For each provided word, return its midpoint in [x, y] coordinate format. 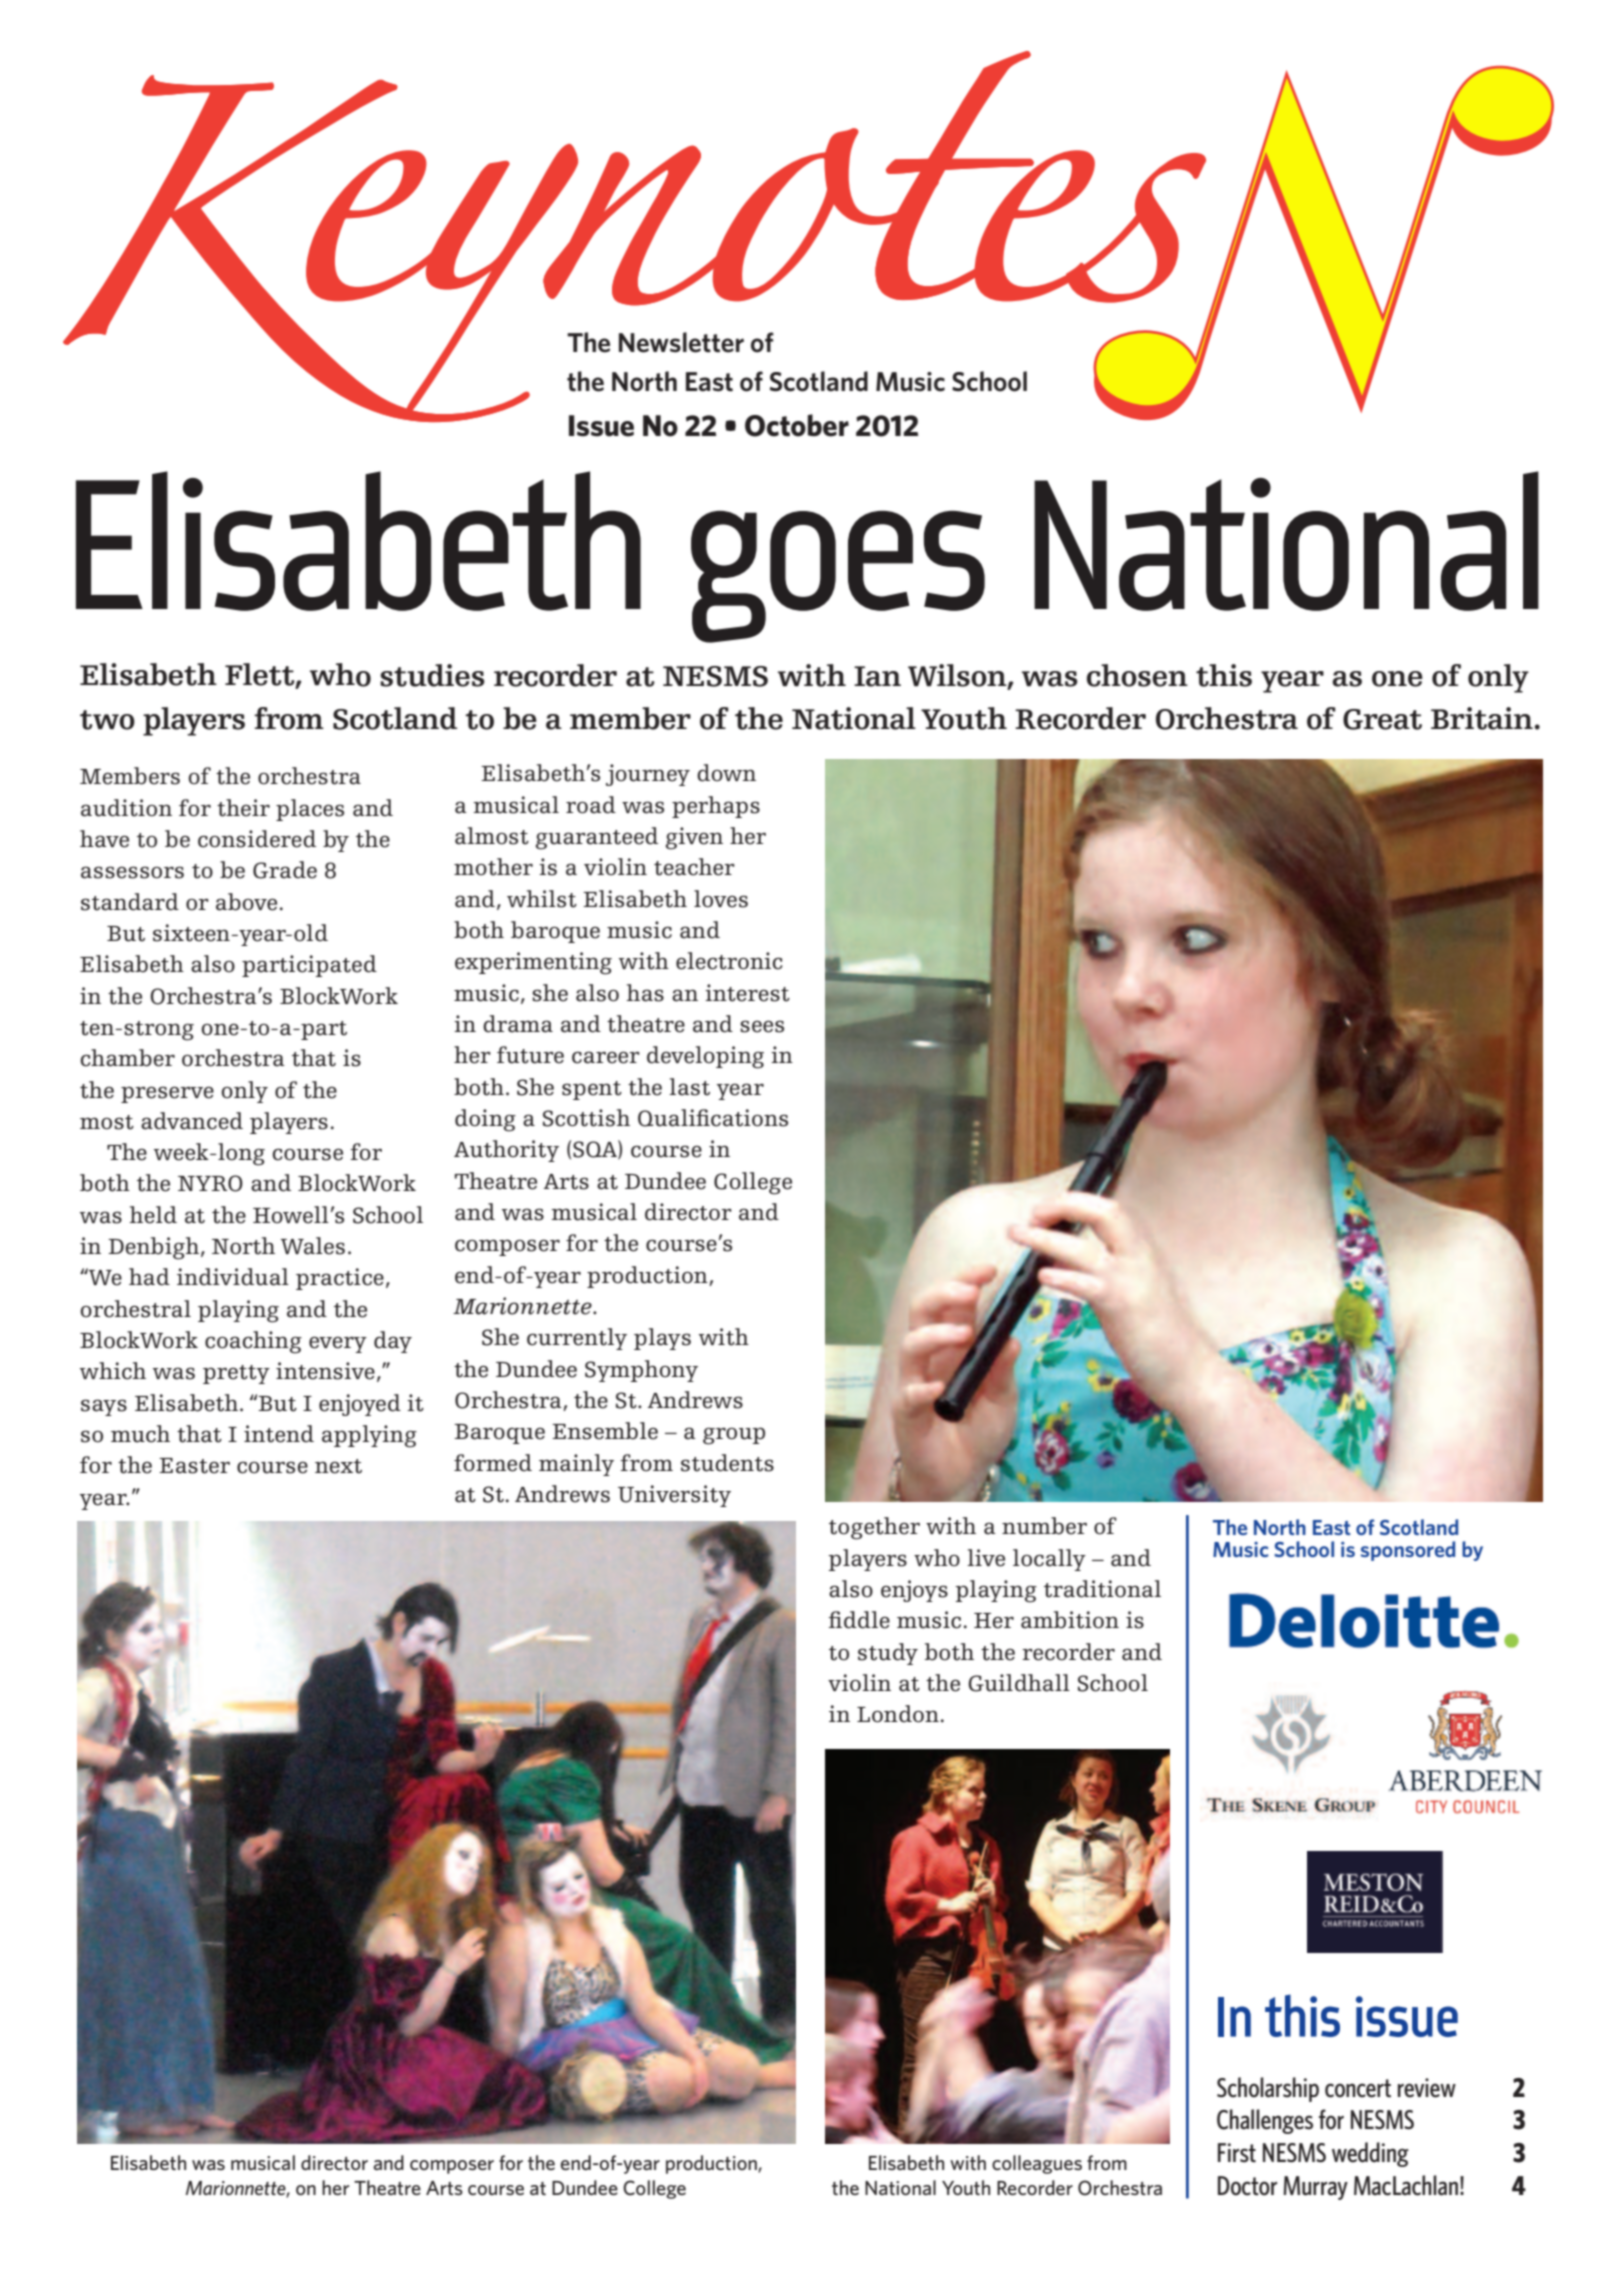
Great [1382, 719]
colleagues [1037, 2164]
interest [747, 993]
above [246, 902]
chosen [1137, 675]
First [1237, 2153]
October [797, 425]
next [338, 1466]
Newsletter [681, 342]
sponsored [1408, 1551]
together [874, 1528]
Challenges [1265, 2121]
